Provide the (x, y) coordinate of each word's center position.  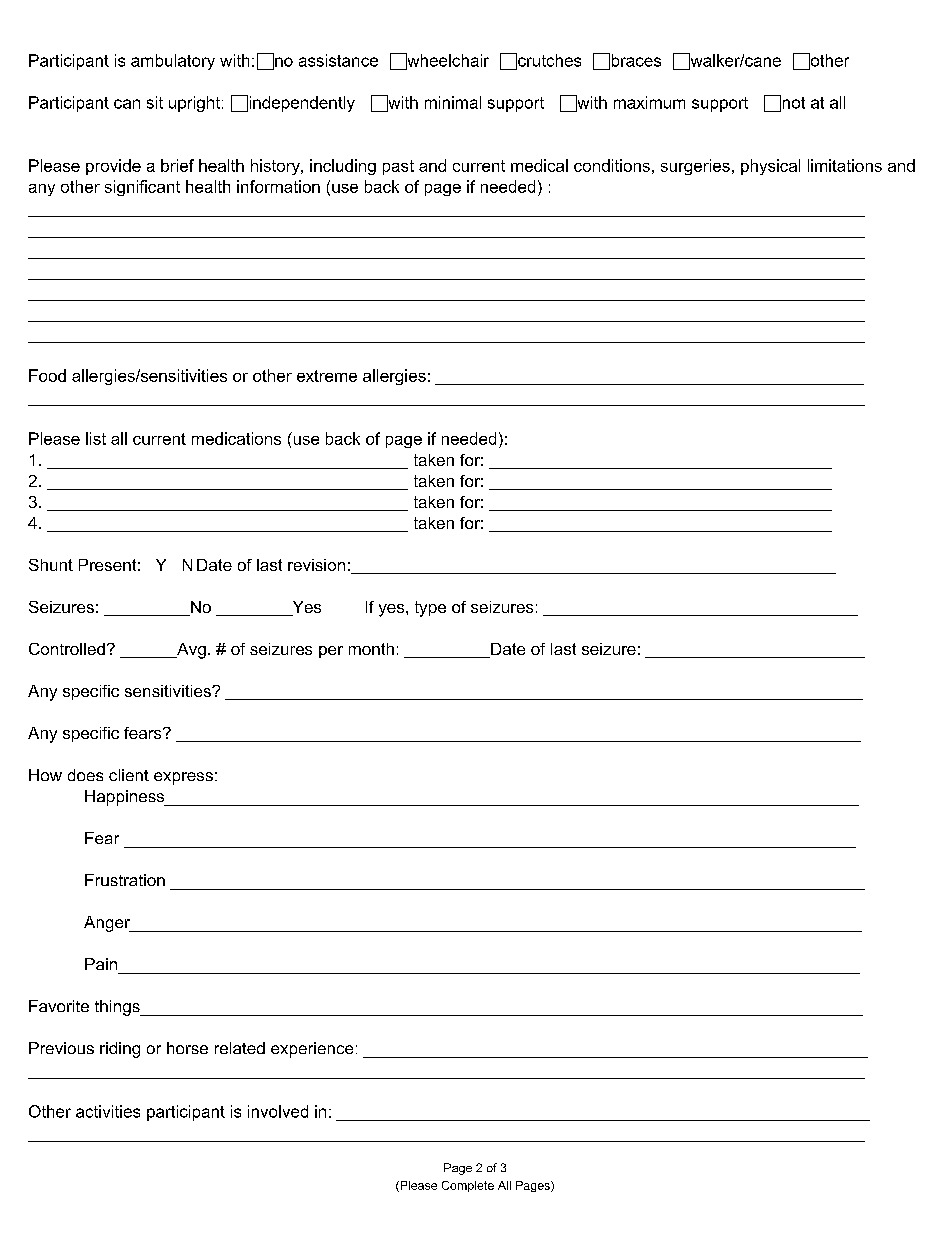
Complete (468, 1186)
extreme (327, 376)
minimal (453, 102)
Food (47, 375)
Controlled (67, 649)
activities (108, 1111)
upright (194, 104)
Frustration (125, 880)
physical (770, 167)
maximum (649, 102)
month (371, 649)
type (430, 609)
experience (312, 1050)
